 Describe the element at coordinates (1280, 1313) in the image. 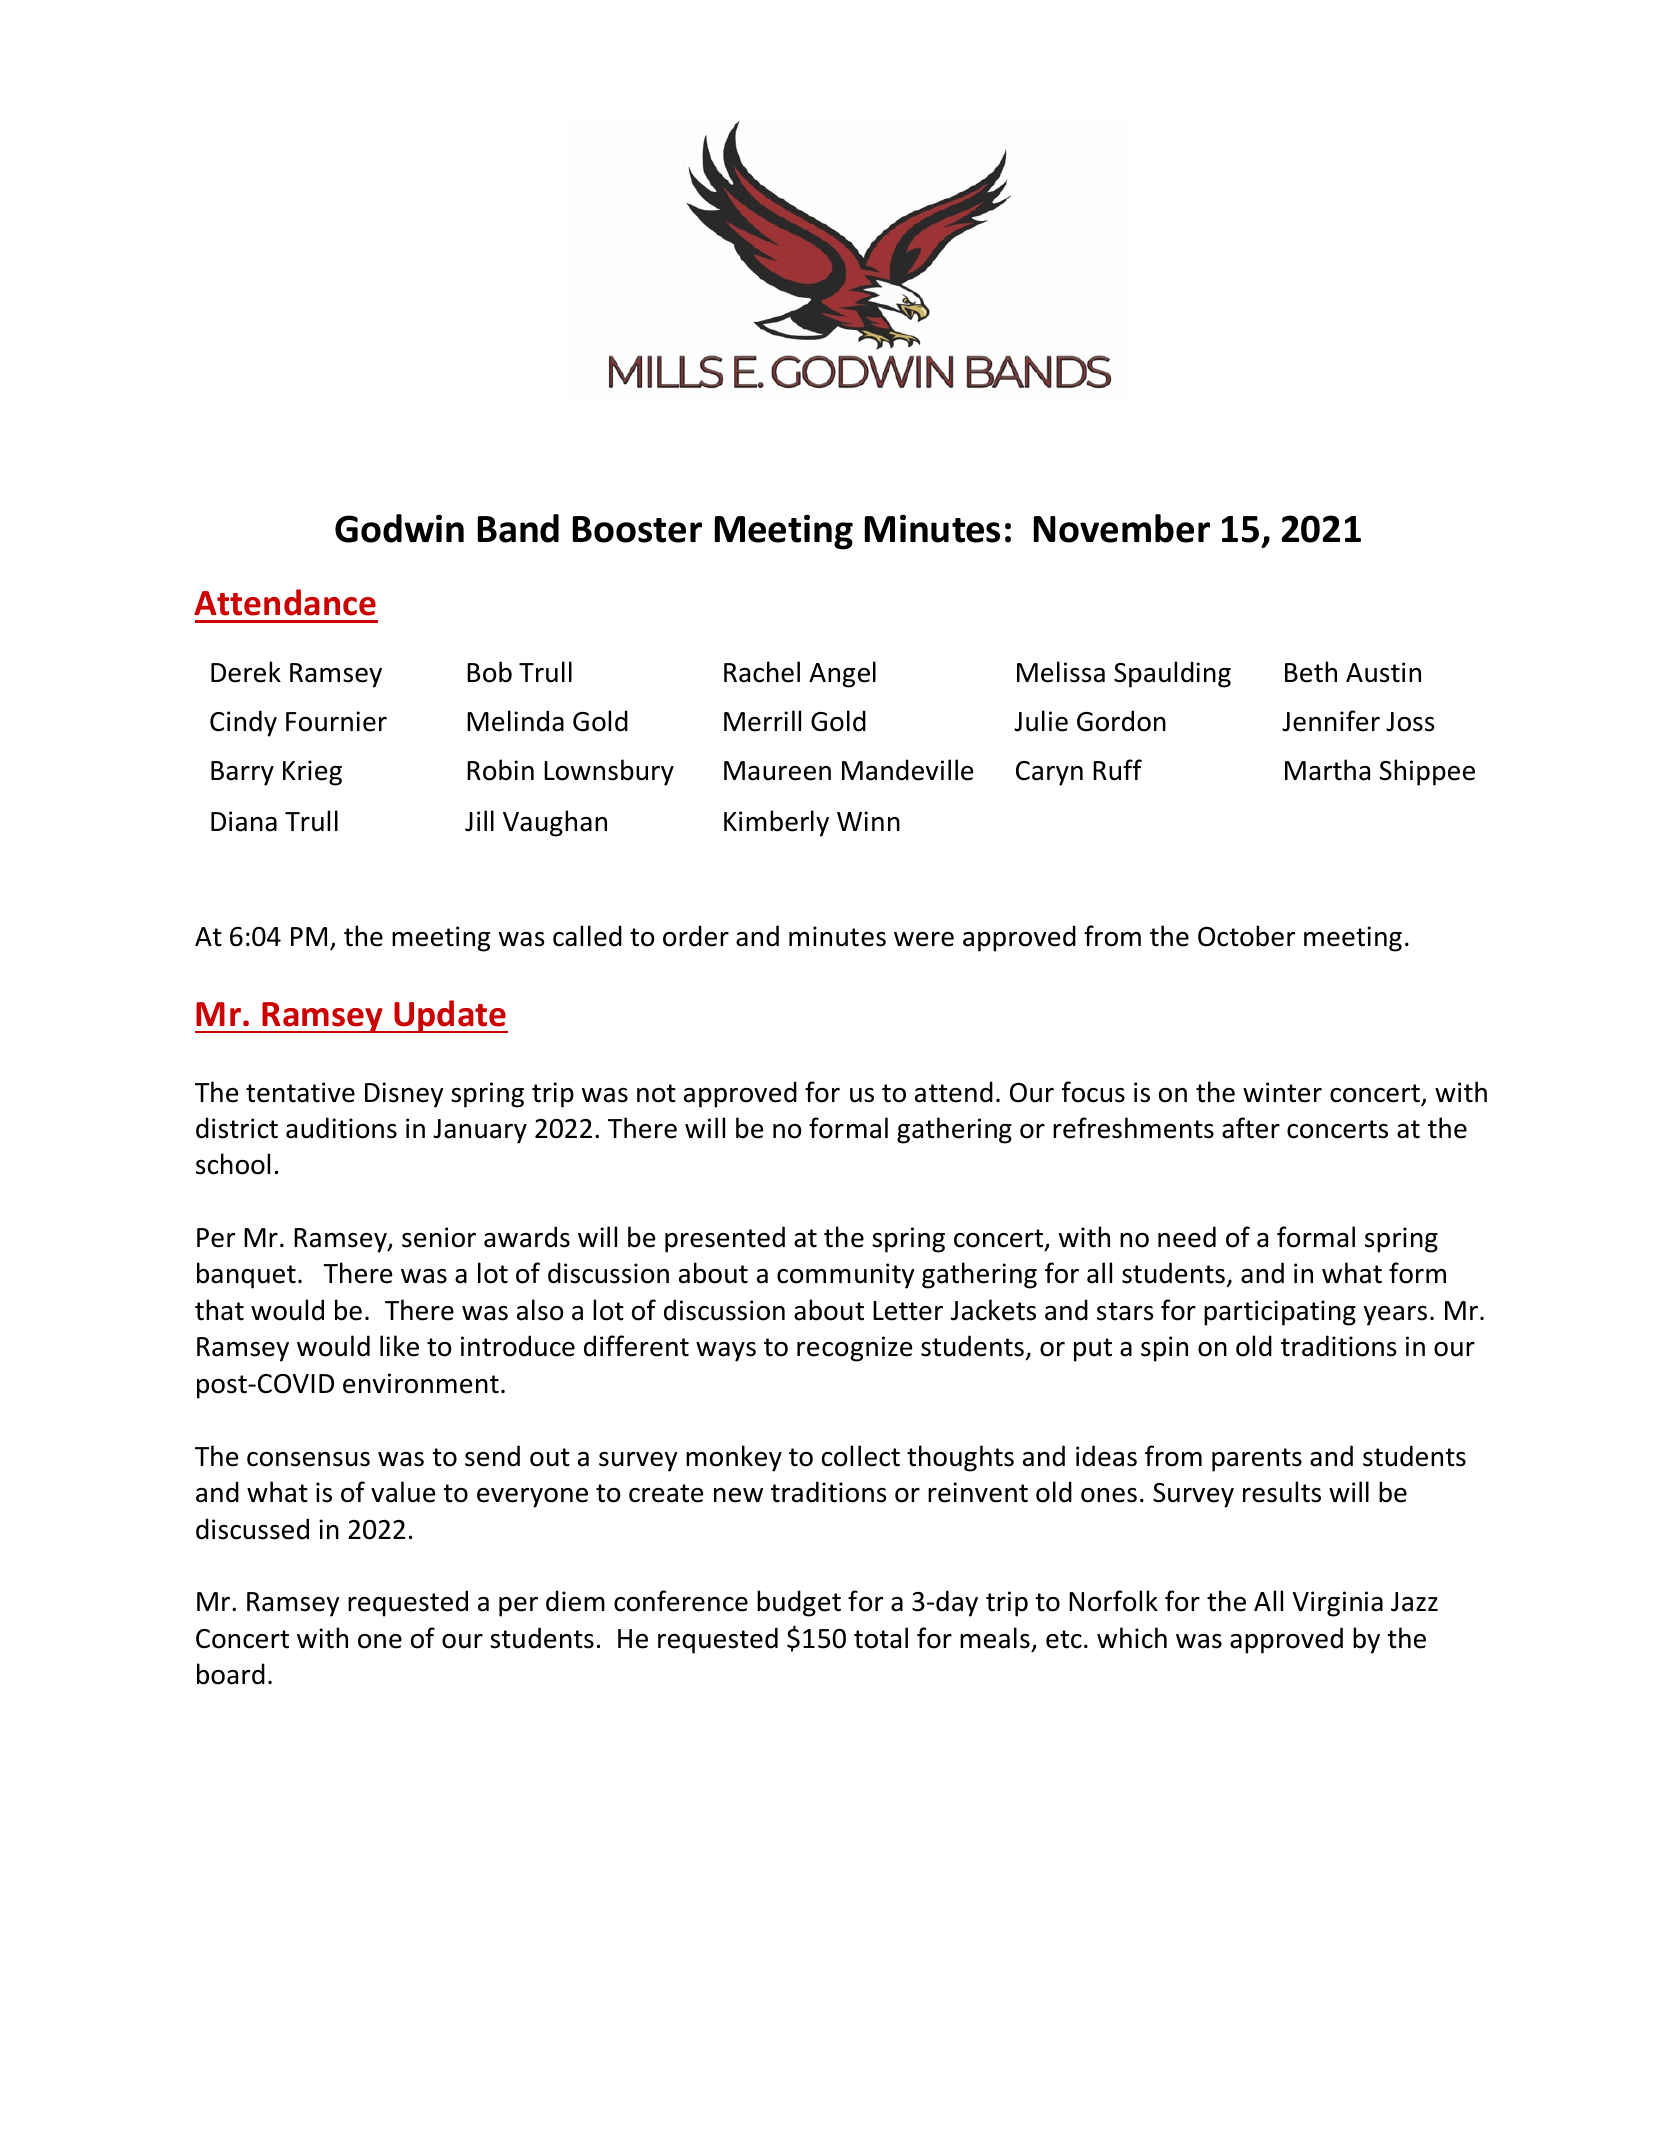

I see `participating` at that location.
